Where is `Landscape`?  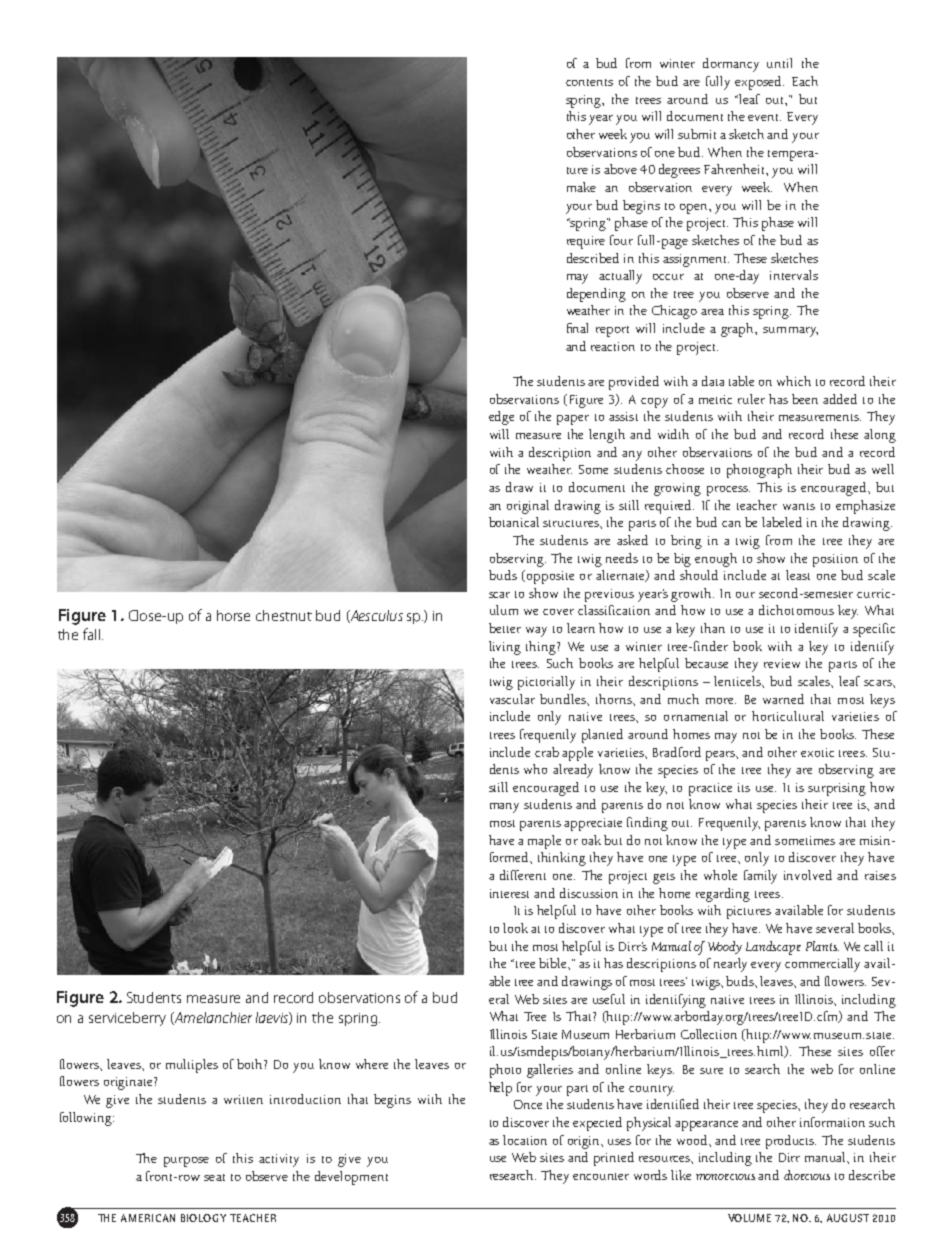 Landscape is located at coordinates (773, 948).
